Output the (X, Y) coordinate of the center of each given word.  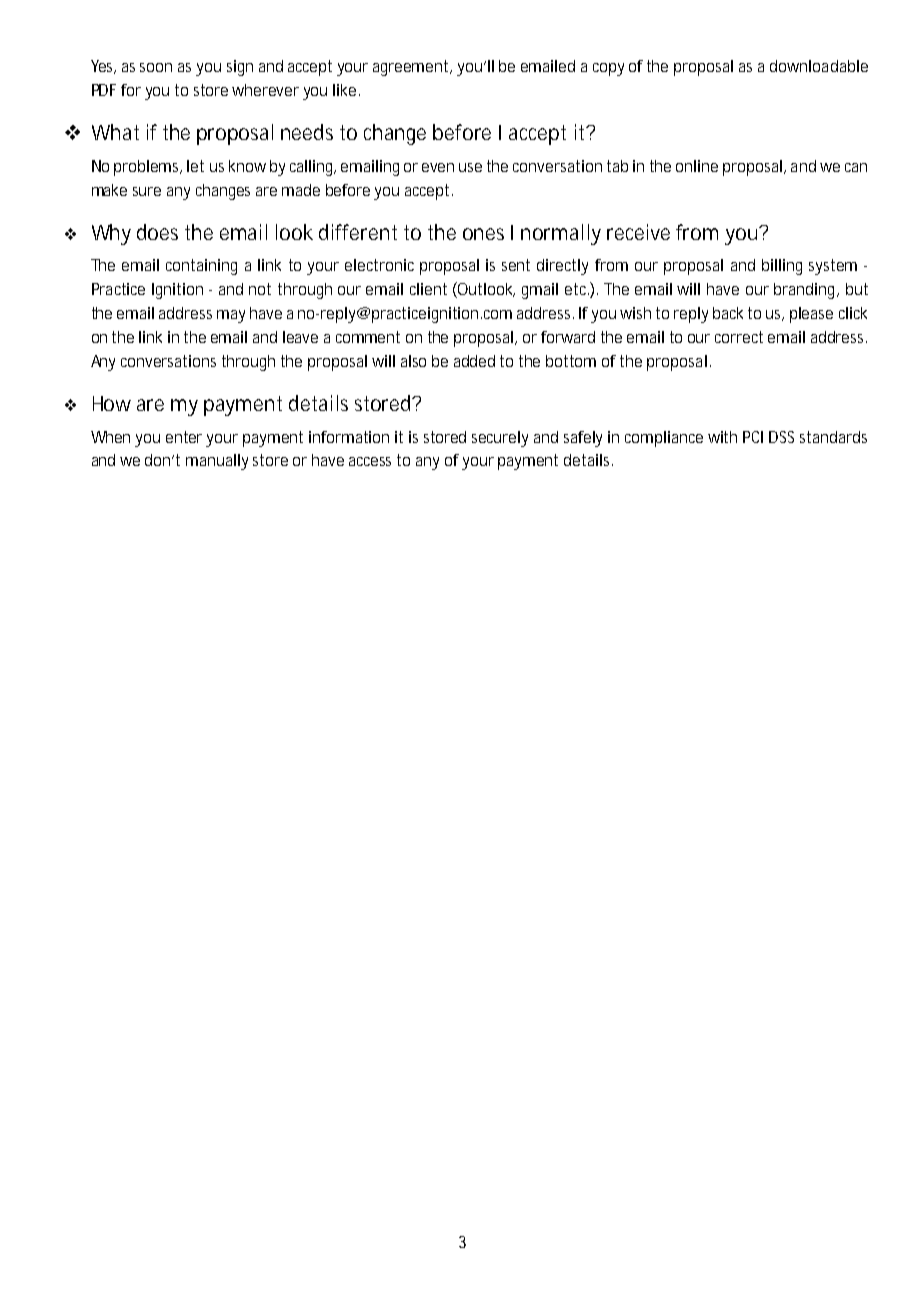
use (470, 167)
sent (516, 265)
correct (739, 337)
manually (217, 462)
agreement (412, 68)
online (697, 166)
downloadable (819, 66)
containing (201, 267)
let (195, 166)
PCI (753, 437)
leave (300, 337)
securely (500, 439)
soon (156, 67)
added (474, 361)
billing (782, 267)
